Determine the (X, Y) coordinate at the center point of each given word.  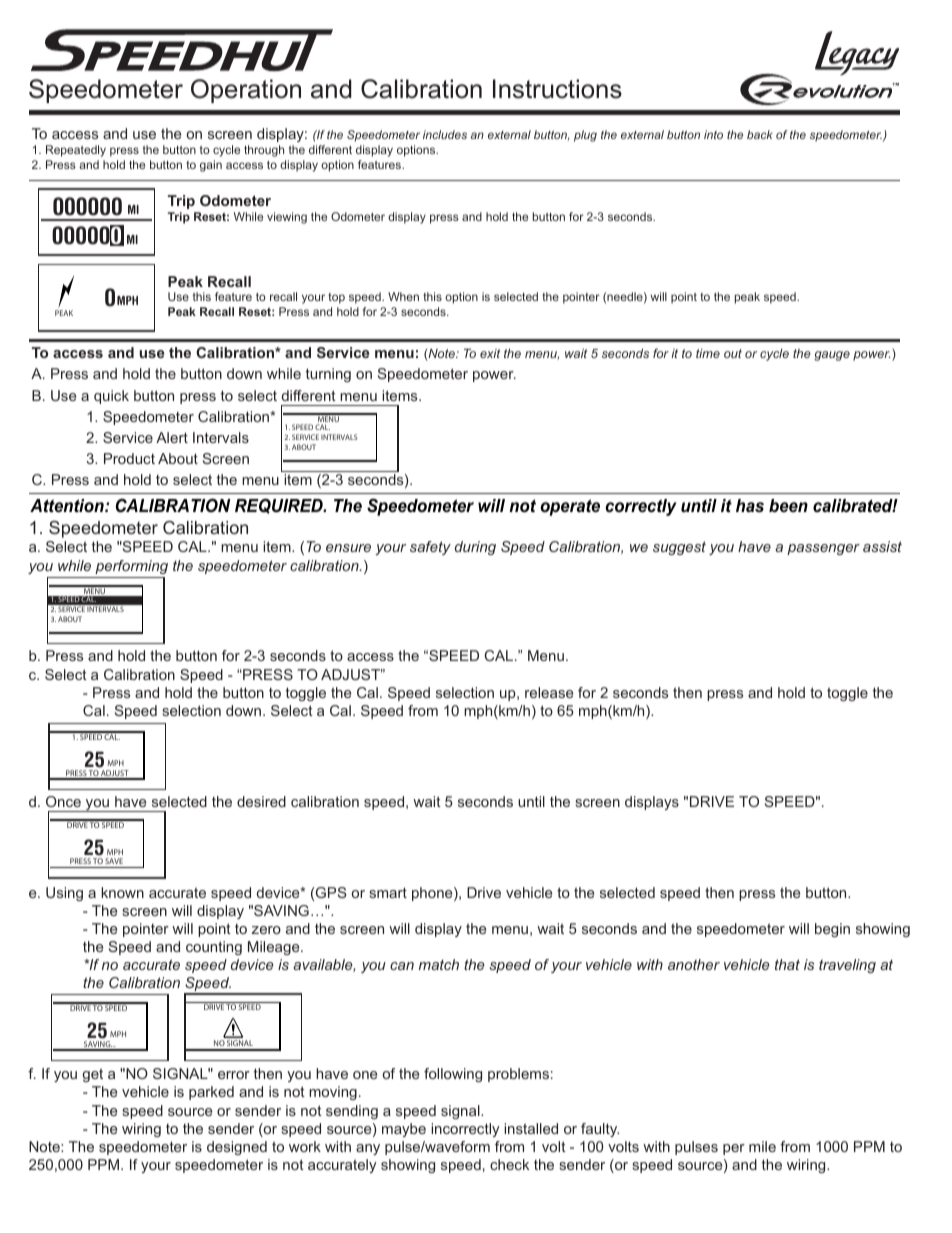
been (788, 505)
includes (445, 134)
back (760, 134)
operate (570, 507)
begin (832, 930)
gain (211, 166)
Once (63, 801)
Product (129, 458)
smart (388, 892)
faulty (600, 1130)
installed (531, 1128)
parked (211, 1093)
